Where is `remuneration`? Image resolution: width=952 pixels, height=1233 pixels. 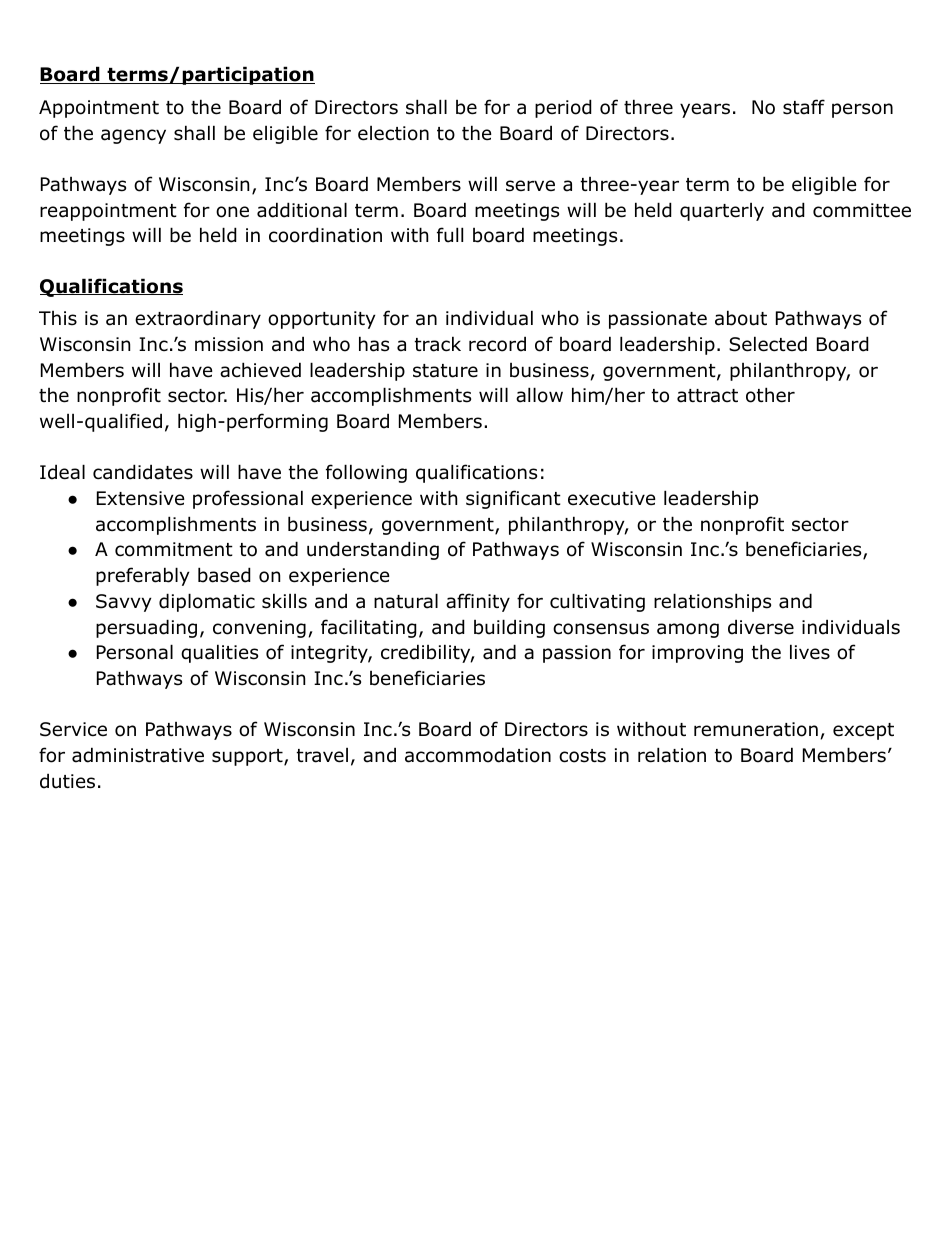
remuneration is located at coordinates (756, 729).
